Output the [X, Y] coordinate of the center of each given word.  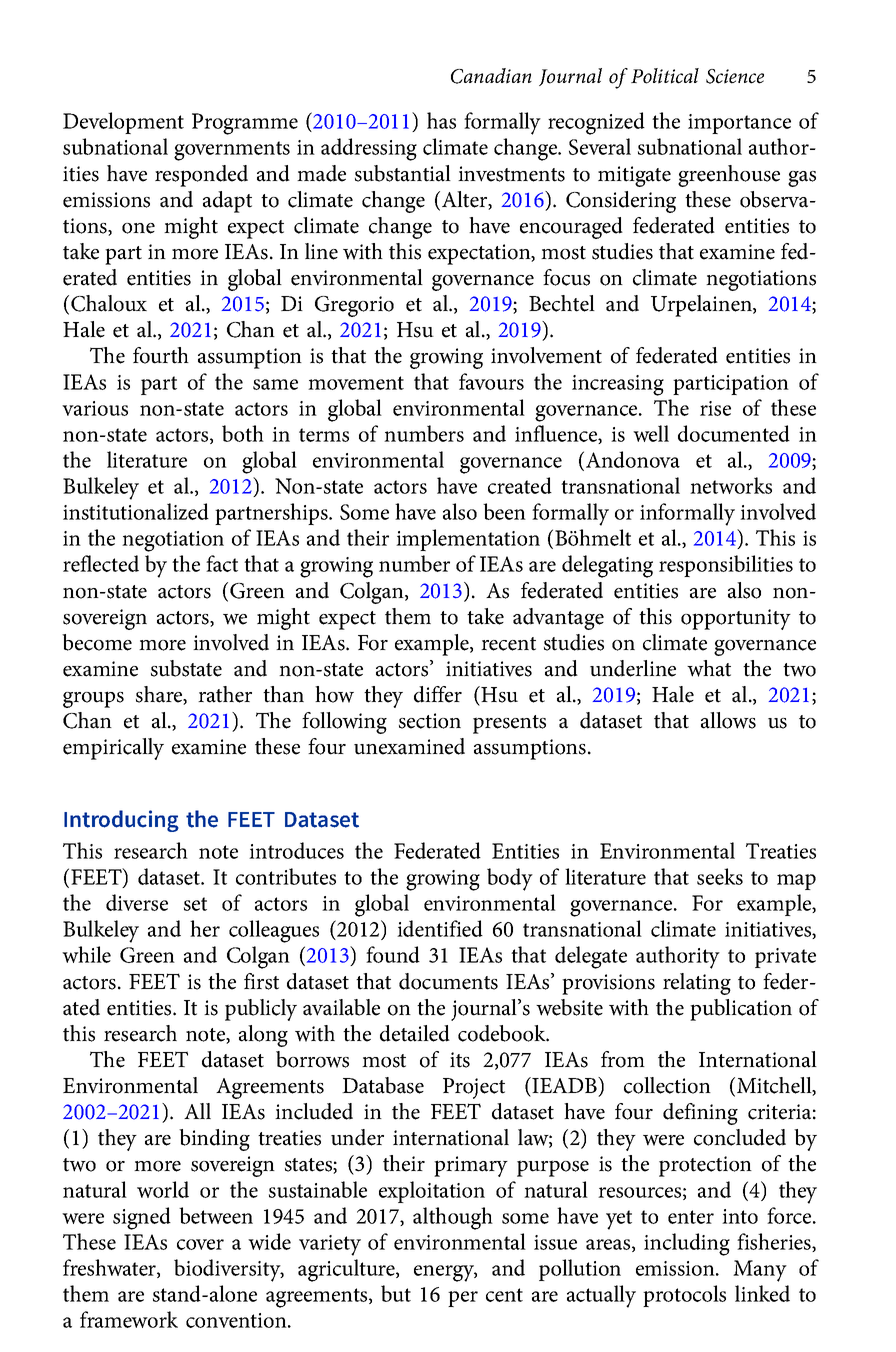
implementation [468, 540]
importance [739, 124]
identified [440, 928]
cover [200, 1244]
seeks [720, 876]
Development [123, 123]
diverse [137, 902]
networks [731, 485]
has [441, 120]
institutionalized [136, 511]
